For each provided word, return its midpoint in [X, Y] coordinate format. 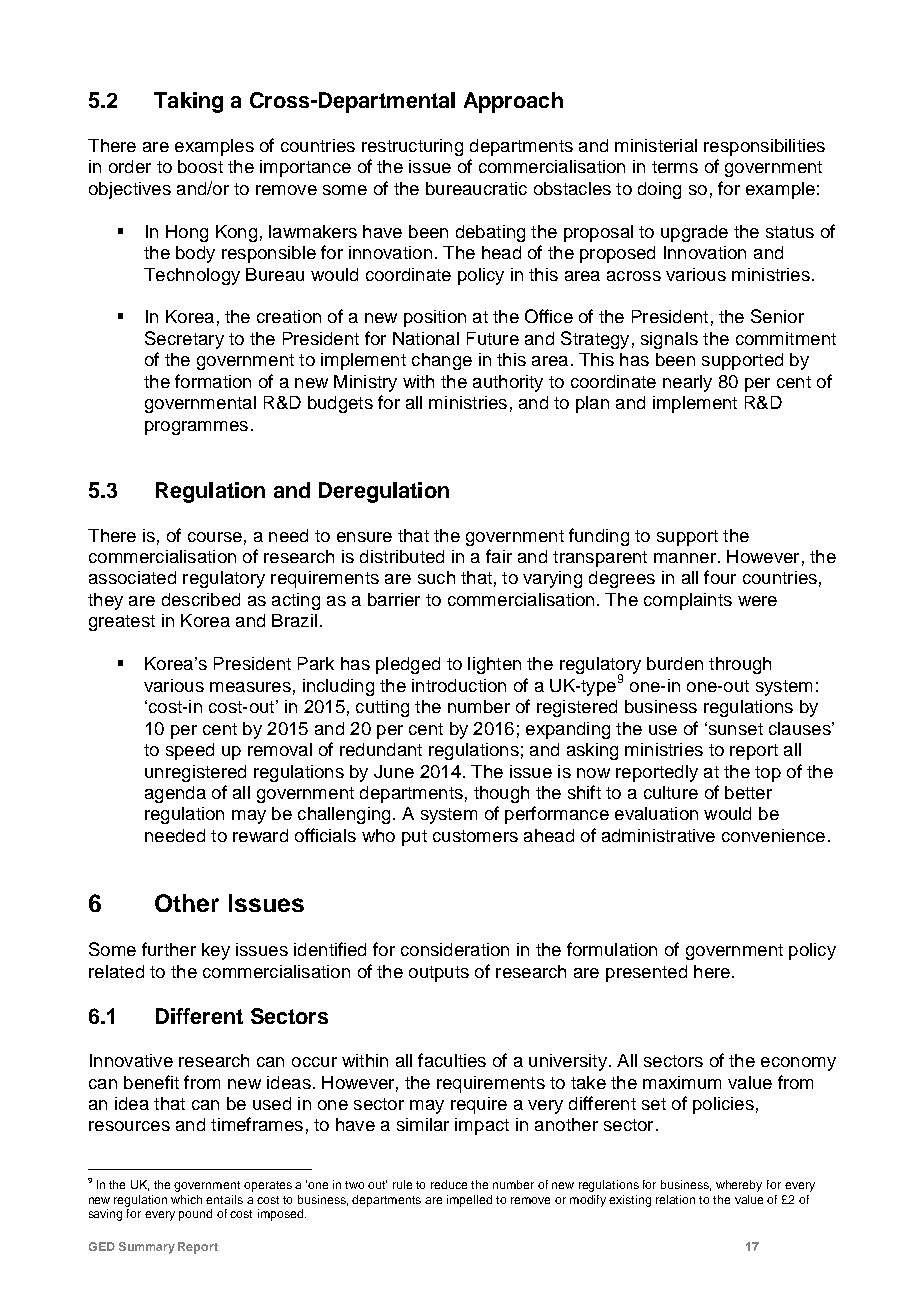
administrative [658, 835]
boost [200, 166]
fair [499, 556]
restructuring [412, 147]
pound [195, 1215]
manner [685, 558]
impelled [469, 1201]
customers [475, 836]
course [215, 537]
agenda [175, 794]
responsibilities [764, 147]
